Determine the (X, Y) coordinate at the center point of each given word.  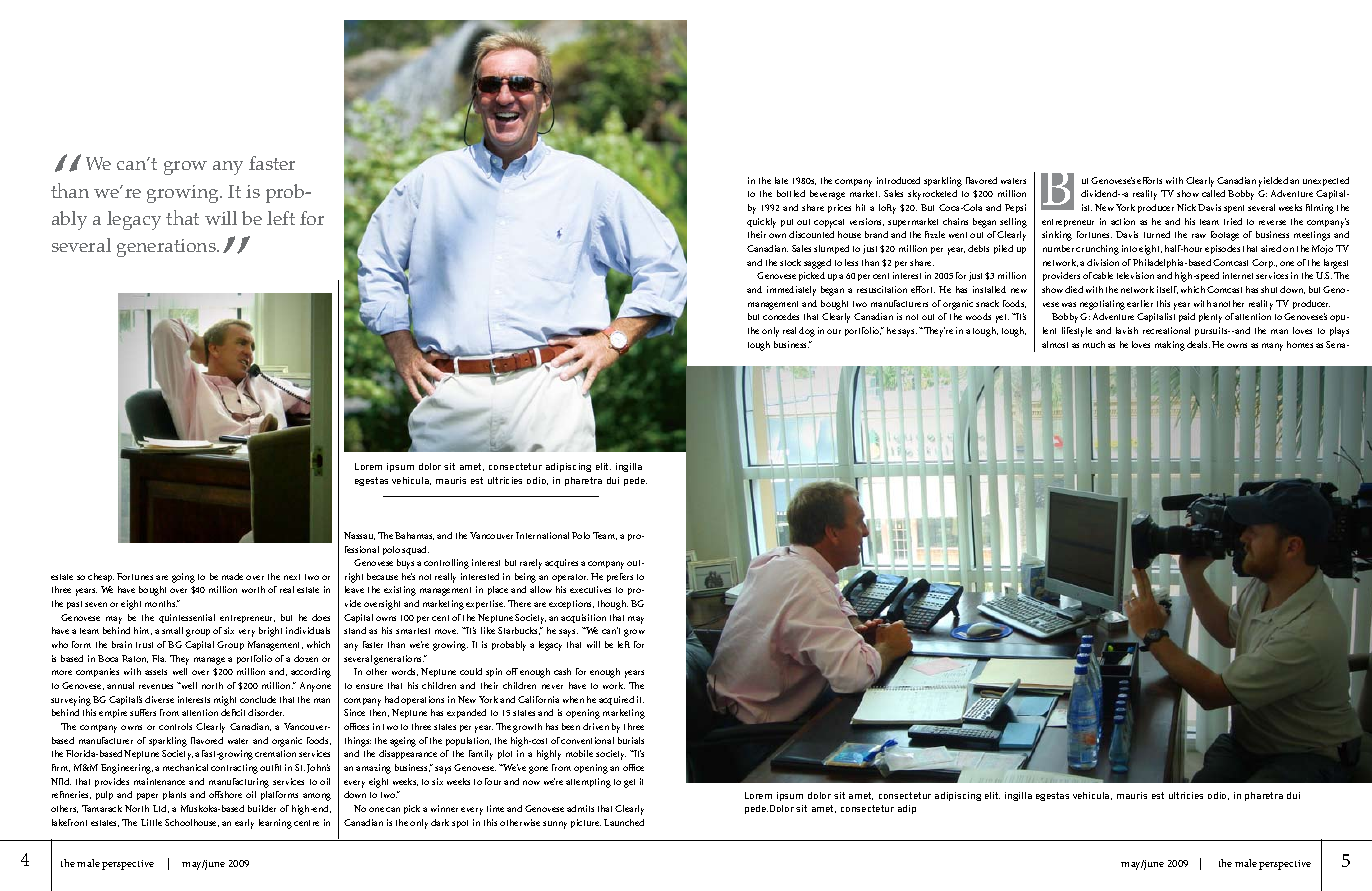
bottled (791, 193)
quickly (761, 223)
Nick (1186, 207)
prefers (620, 577)
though (613, 605)
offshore (225, 794)
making (1170, 346)
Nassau (359, 536)
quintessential (187, 618)
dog (807, 332)
